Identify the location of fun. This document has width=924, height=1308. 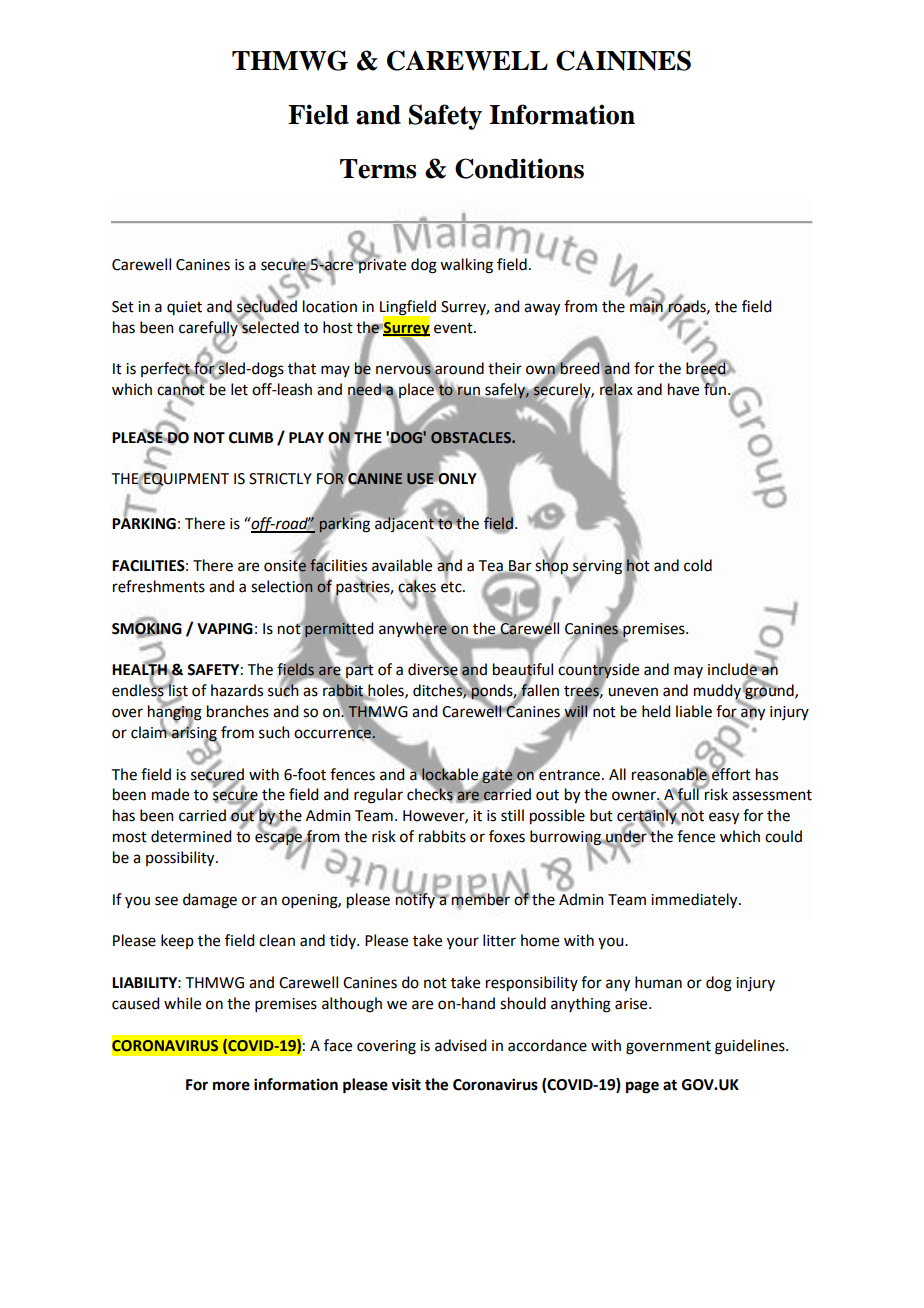
(716, 388).
